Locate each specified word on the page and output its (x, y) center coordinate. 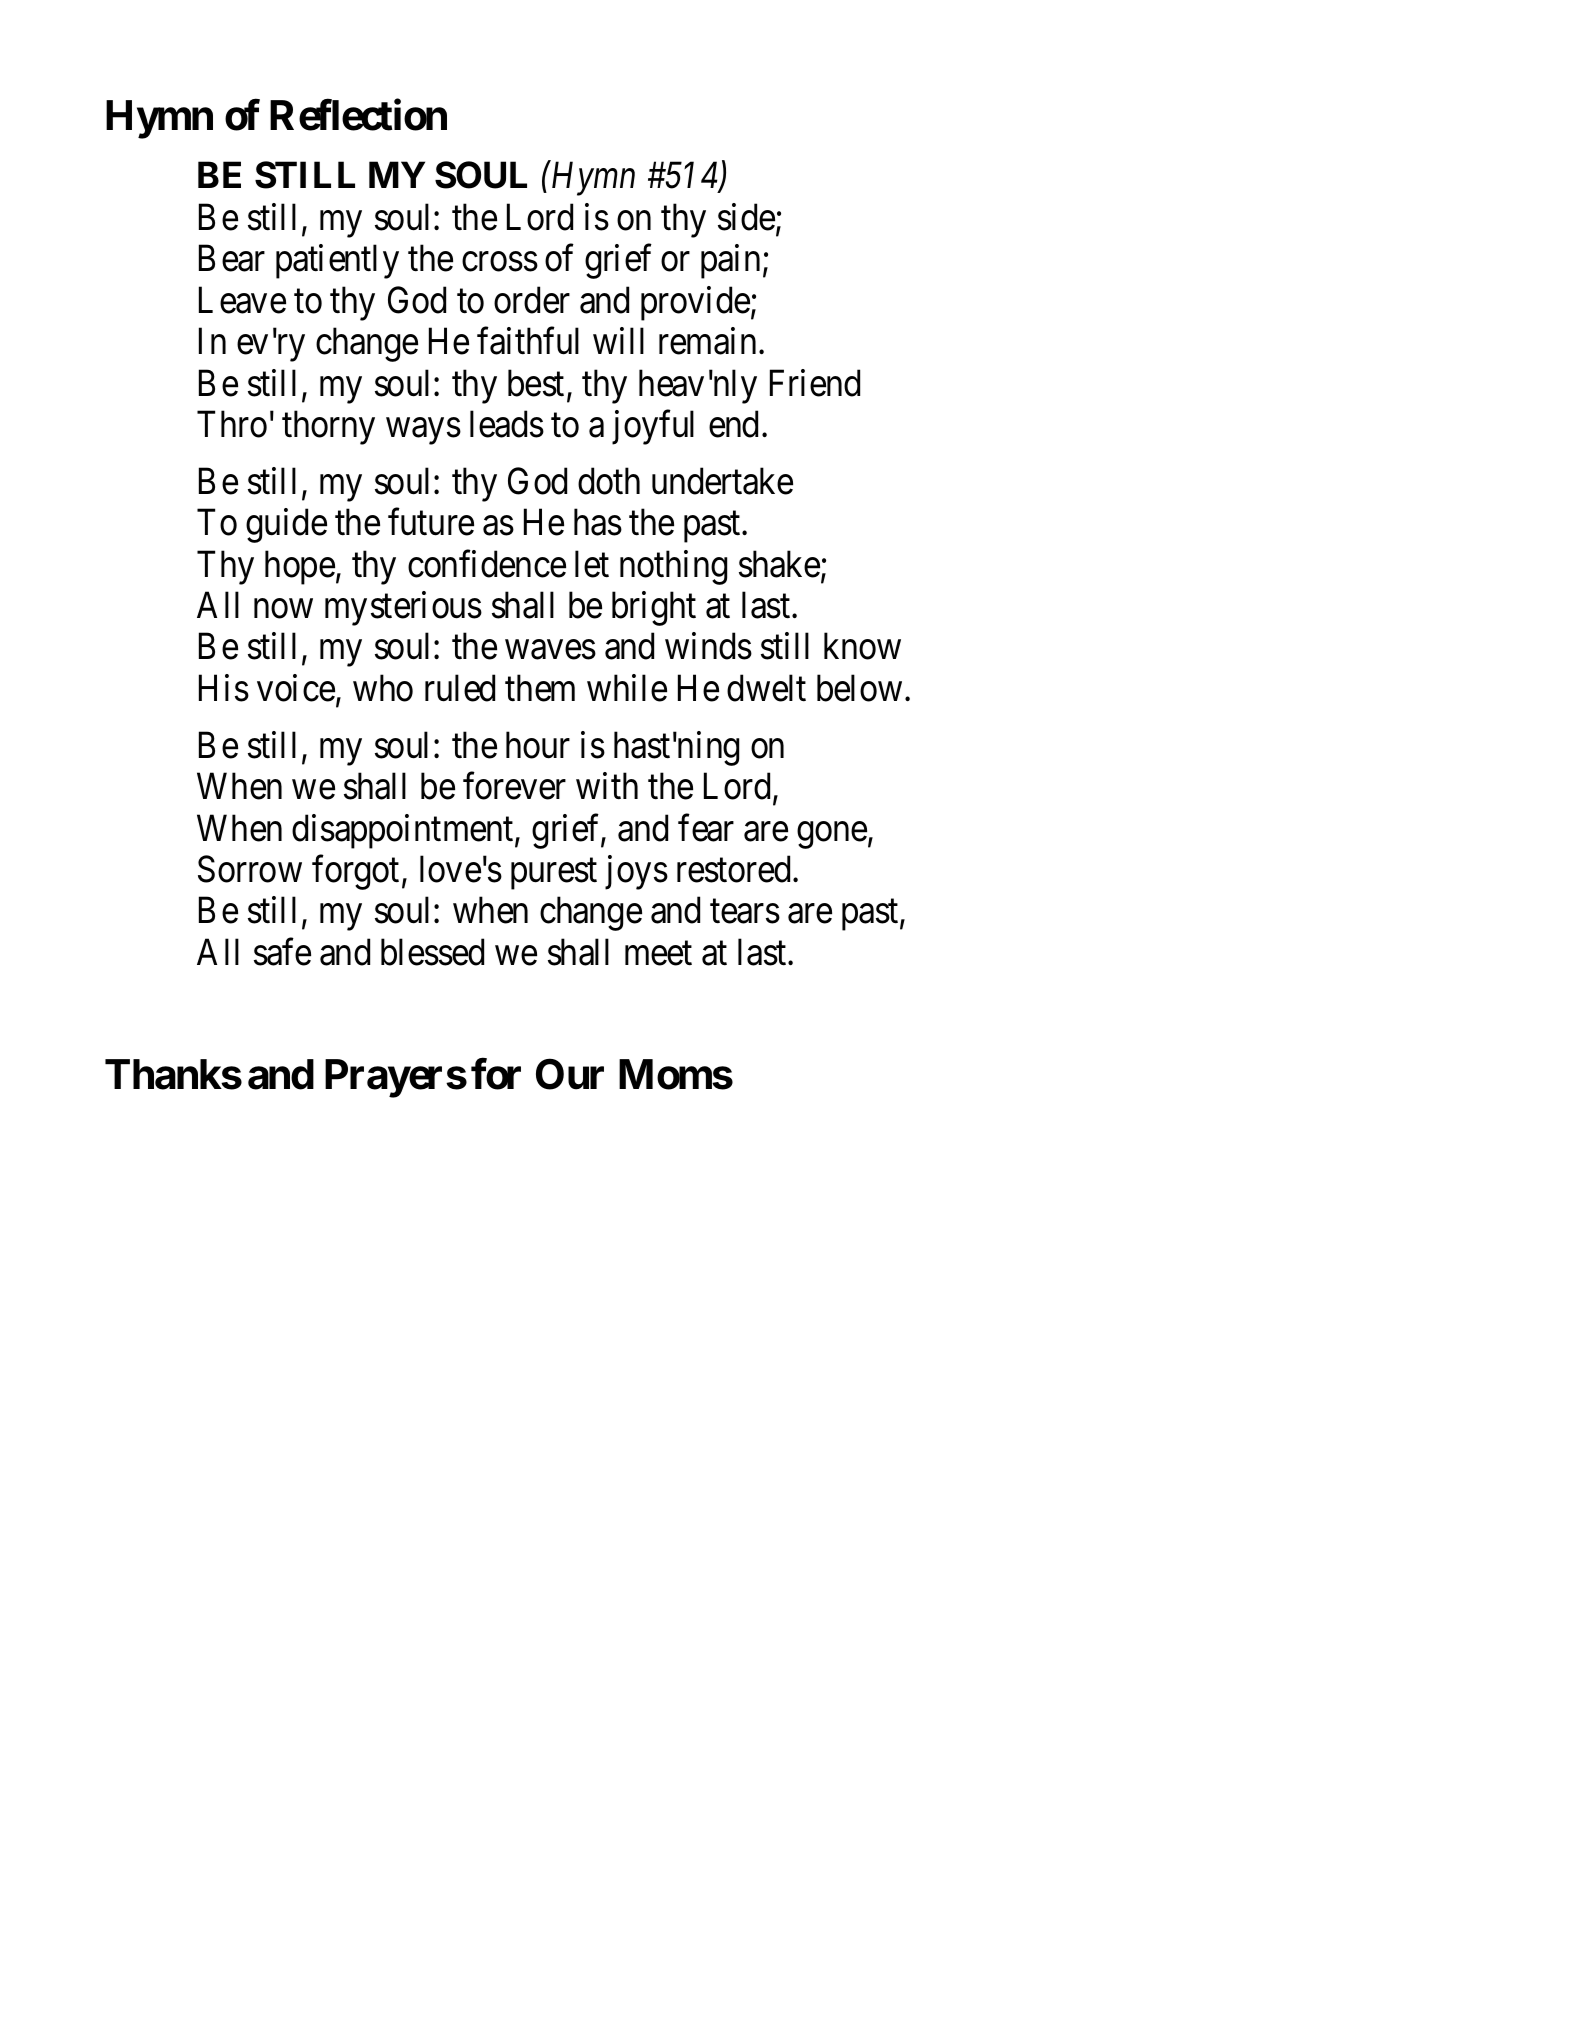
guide (286, 526)
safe (282, 952)
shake (779, 564)
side (746, 217)
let (592, 564)
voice (296, 688)
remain (707, 341)
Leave (242, 300)
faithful (528, 341)
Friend (815, 383)
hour (538, 745)
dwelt (766, 688)
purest (554, 874)
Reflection (358, 115)
